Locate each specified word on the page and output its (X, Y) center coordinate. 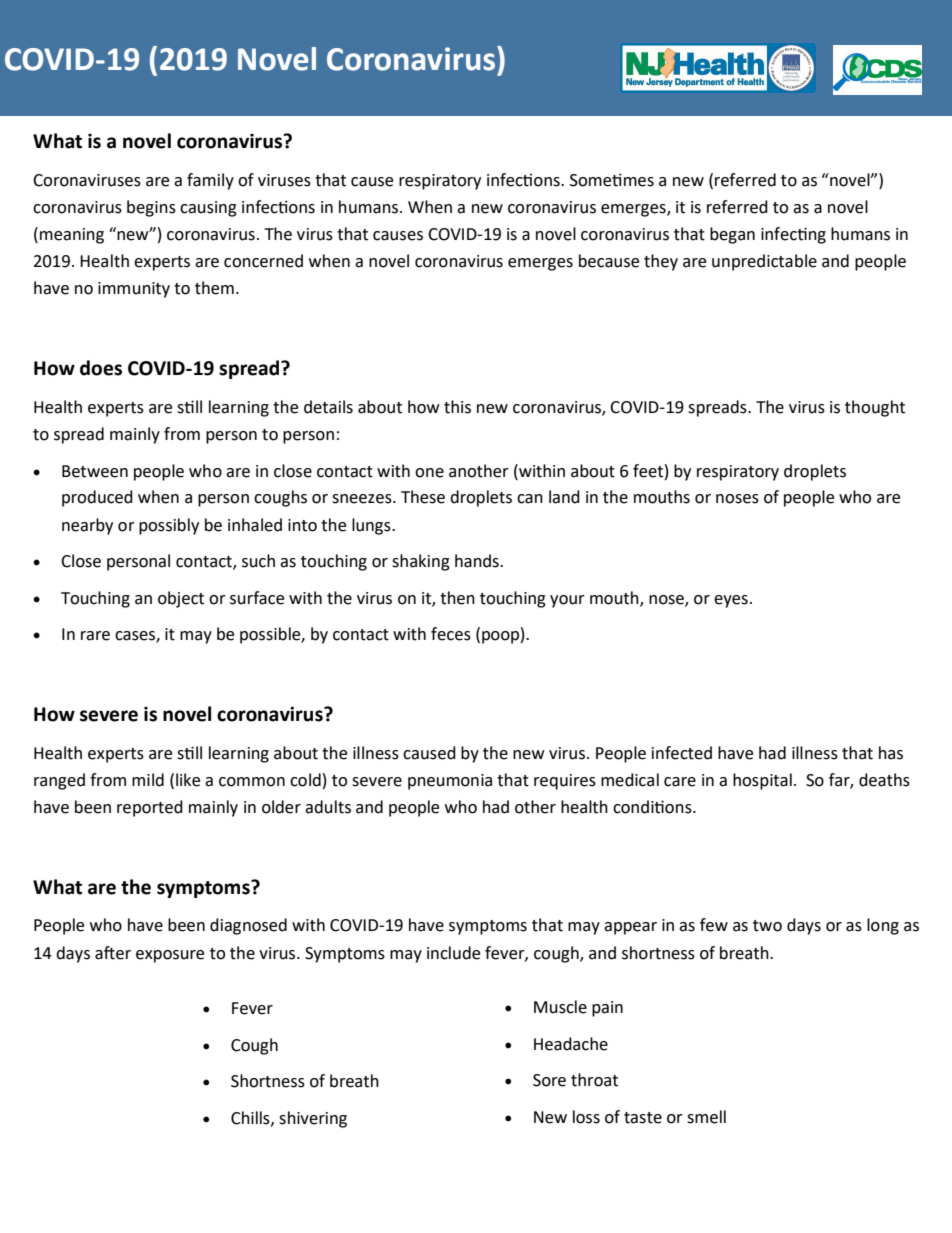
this (457, 407)
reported (150, 808)
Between (95, 471)
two (767, 926)
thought (875, 408)
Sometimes (612, 180)
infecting (793, 235)
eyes (731, 601)
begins (151, 208)
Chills (251, 1118)
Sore (549, 1080)
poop (500, 637)
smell (706, 1117)
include (453, 953)
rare (95, 636)
